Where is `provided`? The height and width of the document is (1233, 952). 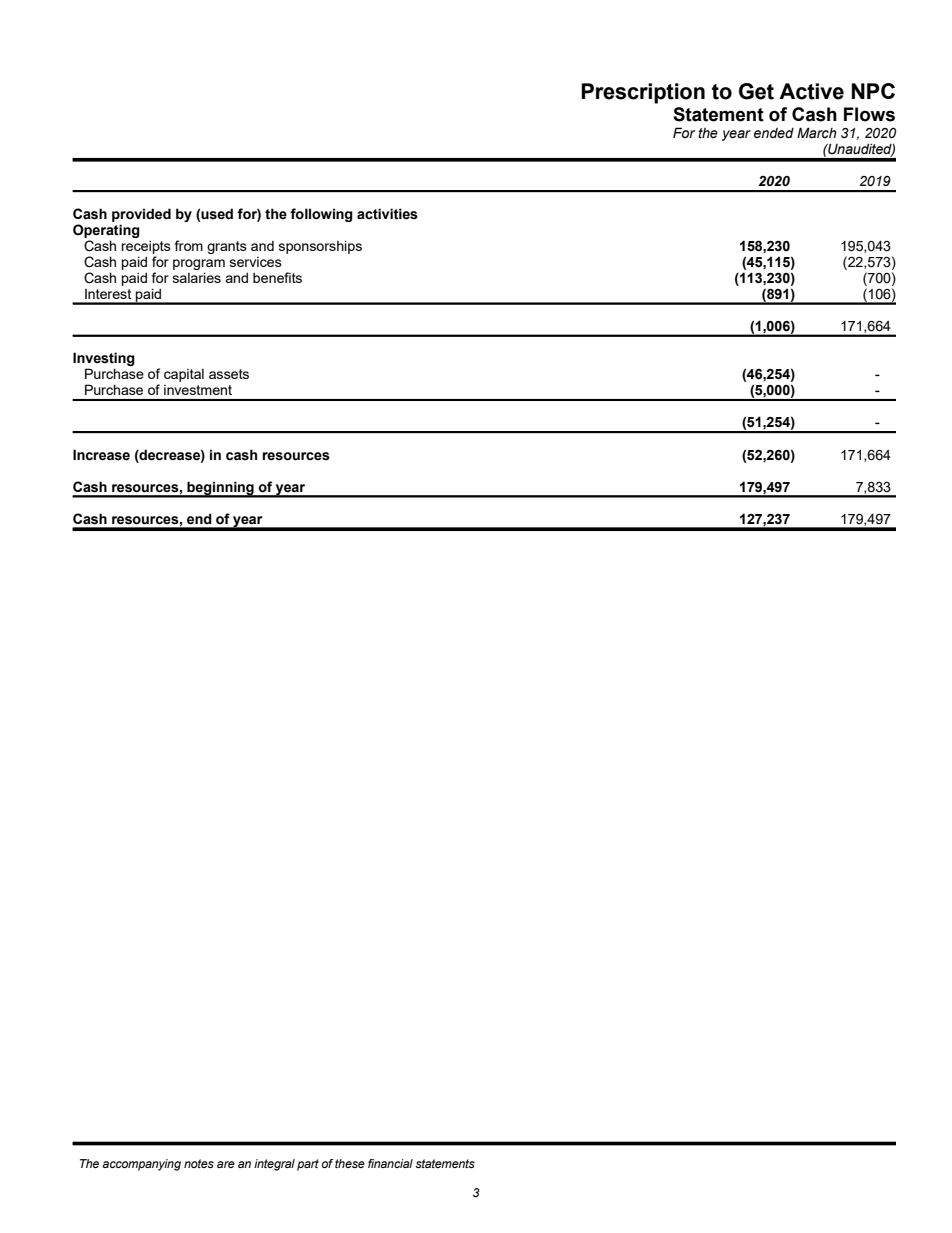
provided is located at coordinates (141, 215).
